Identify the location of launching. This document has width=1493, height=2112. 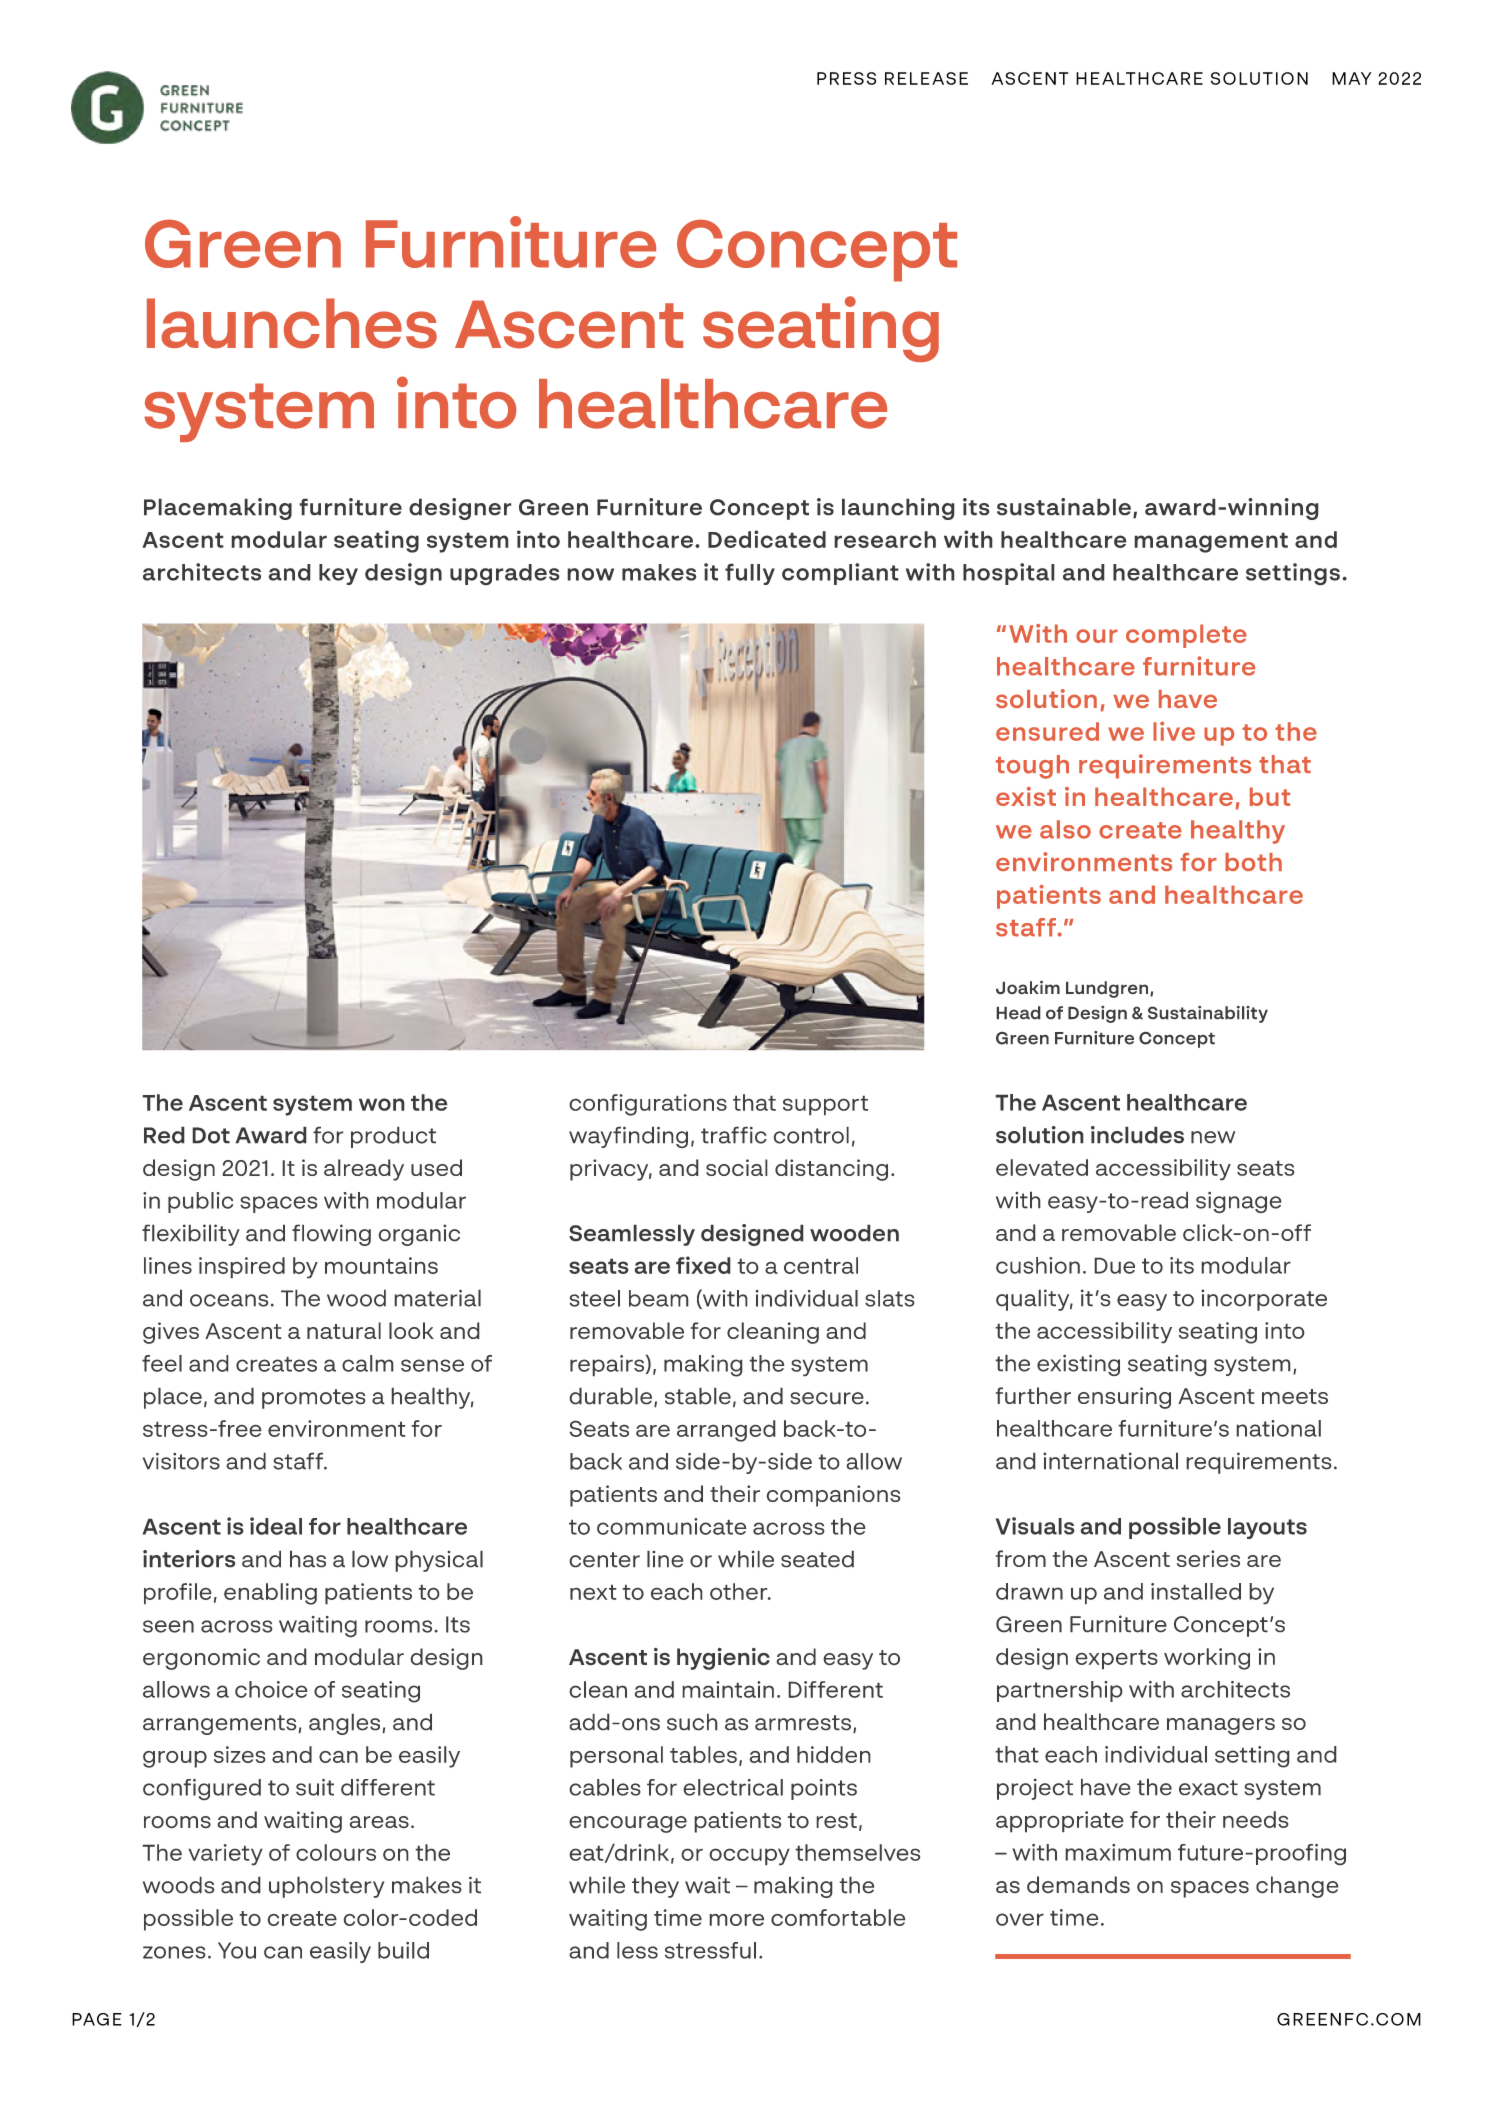
(898, 509).
